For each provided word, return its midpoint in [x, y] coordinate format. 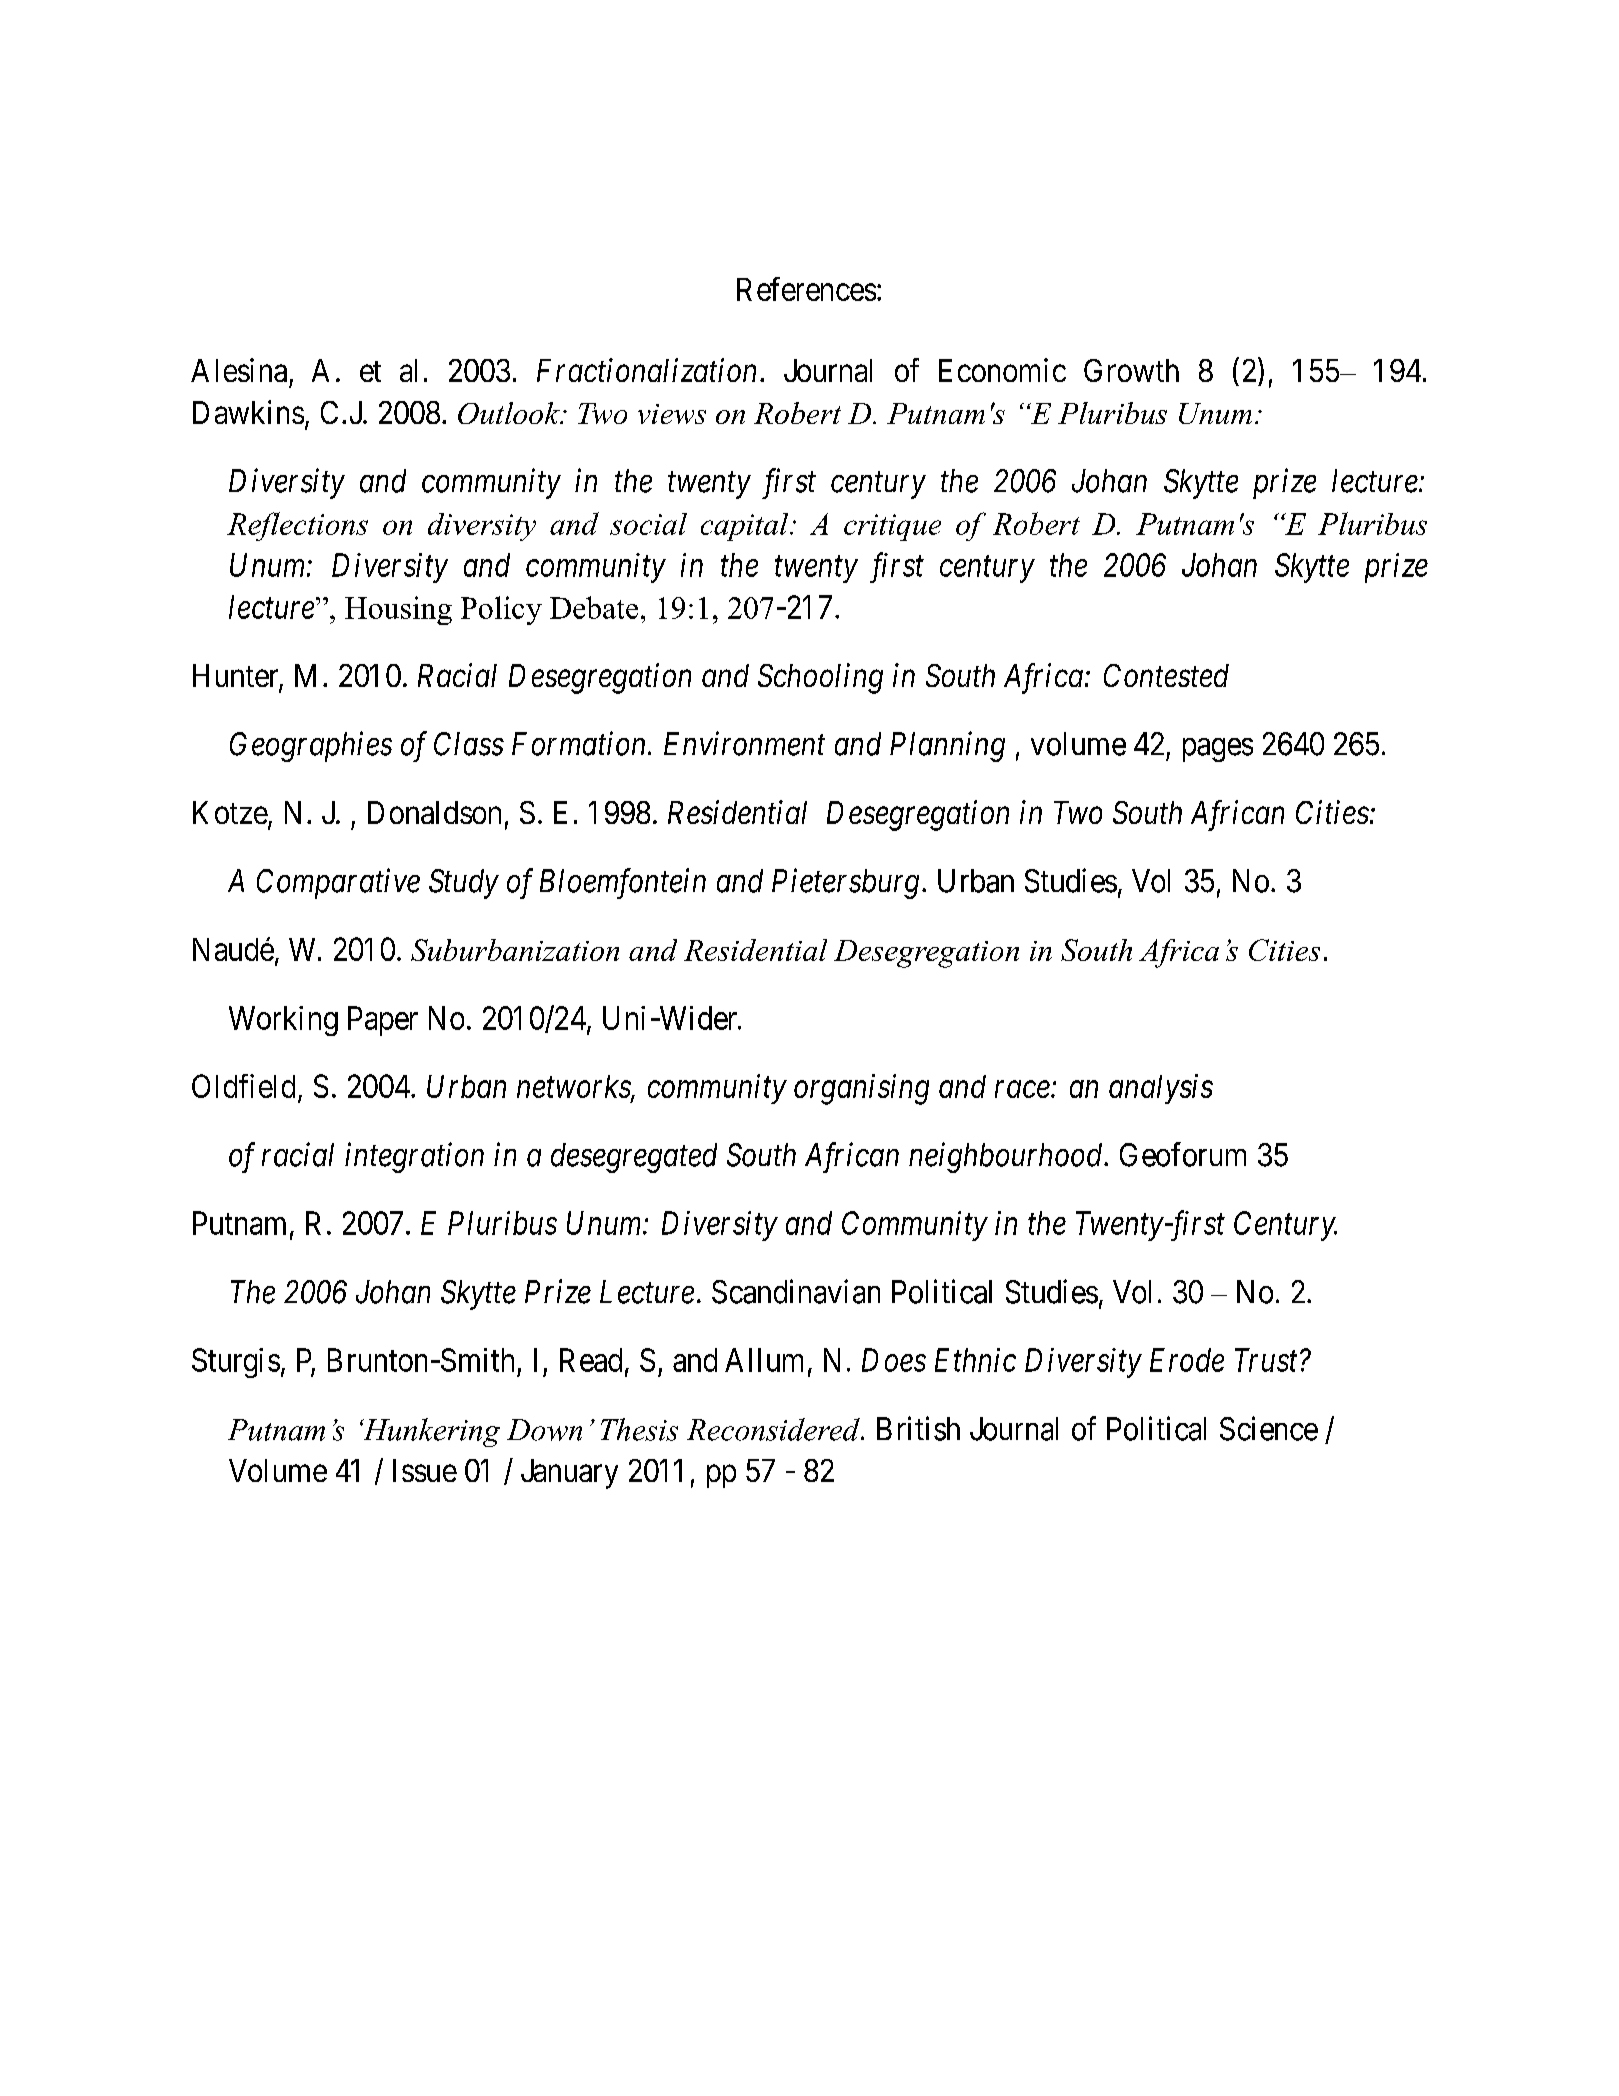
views [672, 414]
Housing [398, 610]
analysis [1161, 1089]
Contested [1166, 675]
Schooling [820, 678]
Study [464, 884]
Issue [425, 1470]
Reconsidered [774, 1429]
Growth [1131, 370]
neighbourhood [1007, 1157]
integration [414, 1158]
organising [861, 1089]
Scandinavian [796, 1291]
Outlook [510, 413]
